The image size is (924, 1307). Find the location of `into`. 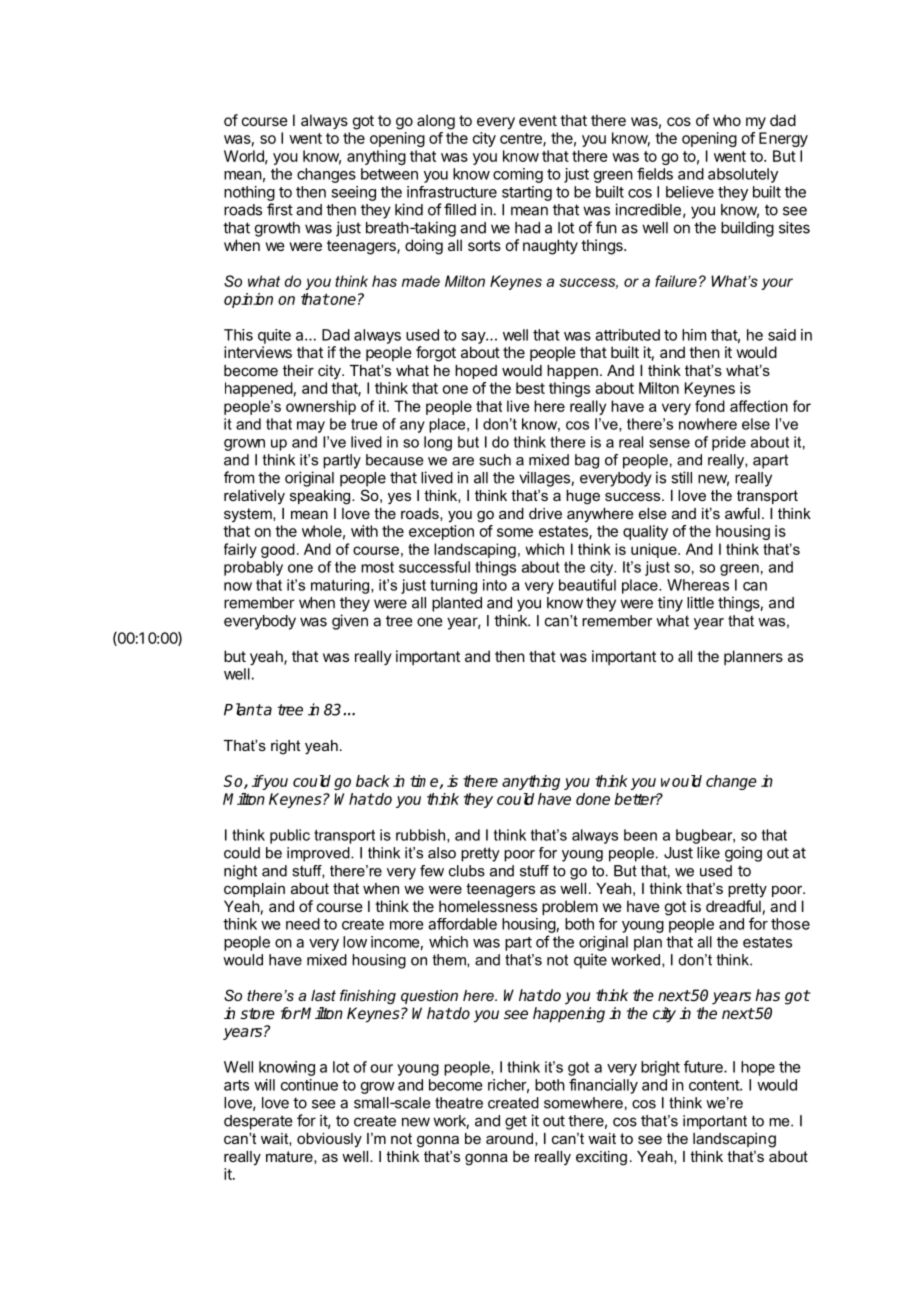

into is located at coordinates (495, 585).
